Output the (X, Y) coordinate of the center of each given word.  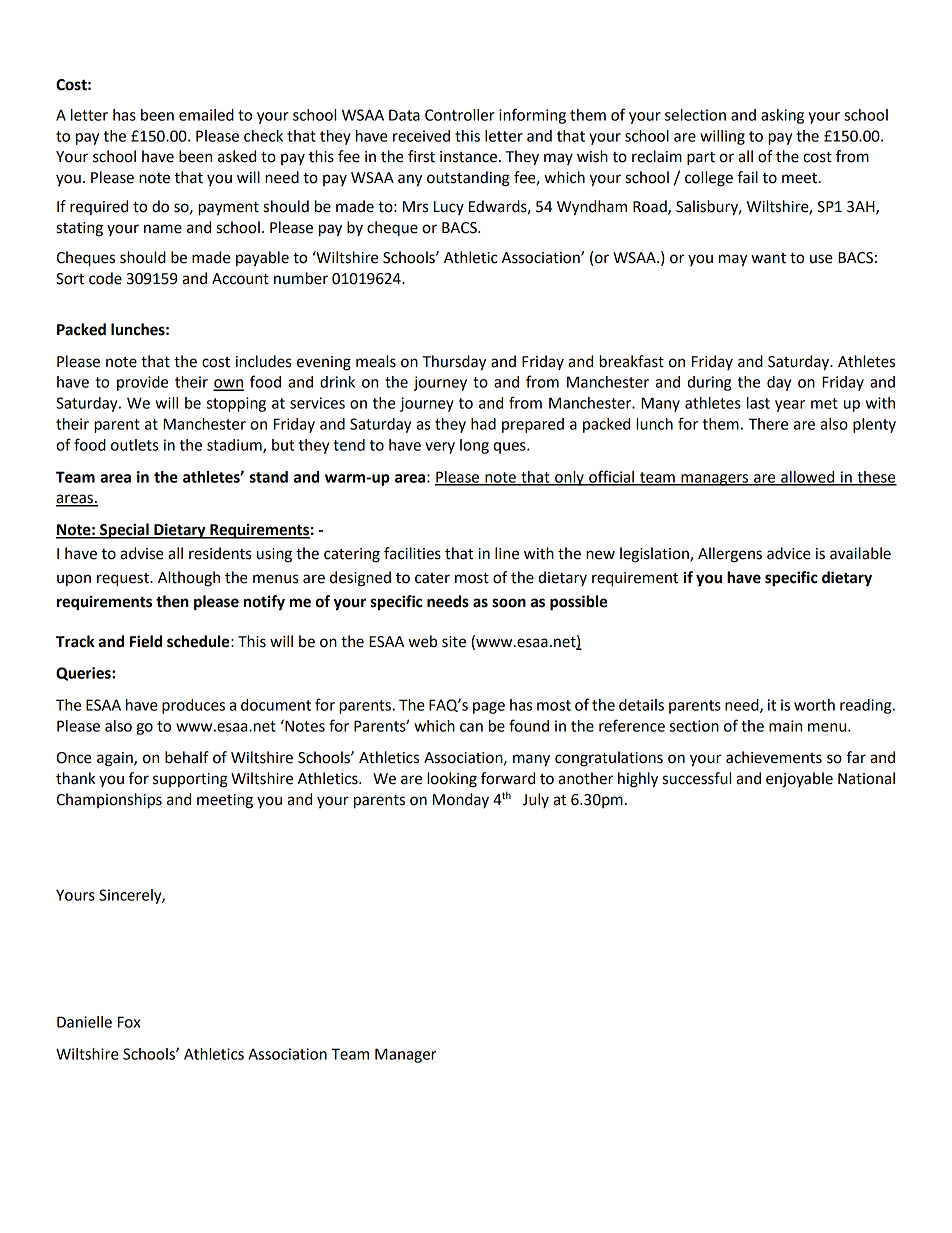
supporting (190, 780)
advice (789, 553)
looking (452, 780)
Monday (461, 800)
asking (782, 116)
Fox (129, 1022)
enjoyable (799, 780)
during (709, 383)
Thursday (454, 363)
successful (696, 778)
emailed (206, 115)
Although (189, 579)
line (507, 553)
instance (468, 157)
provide (142, 383)
